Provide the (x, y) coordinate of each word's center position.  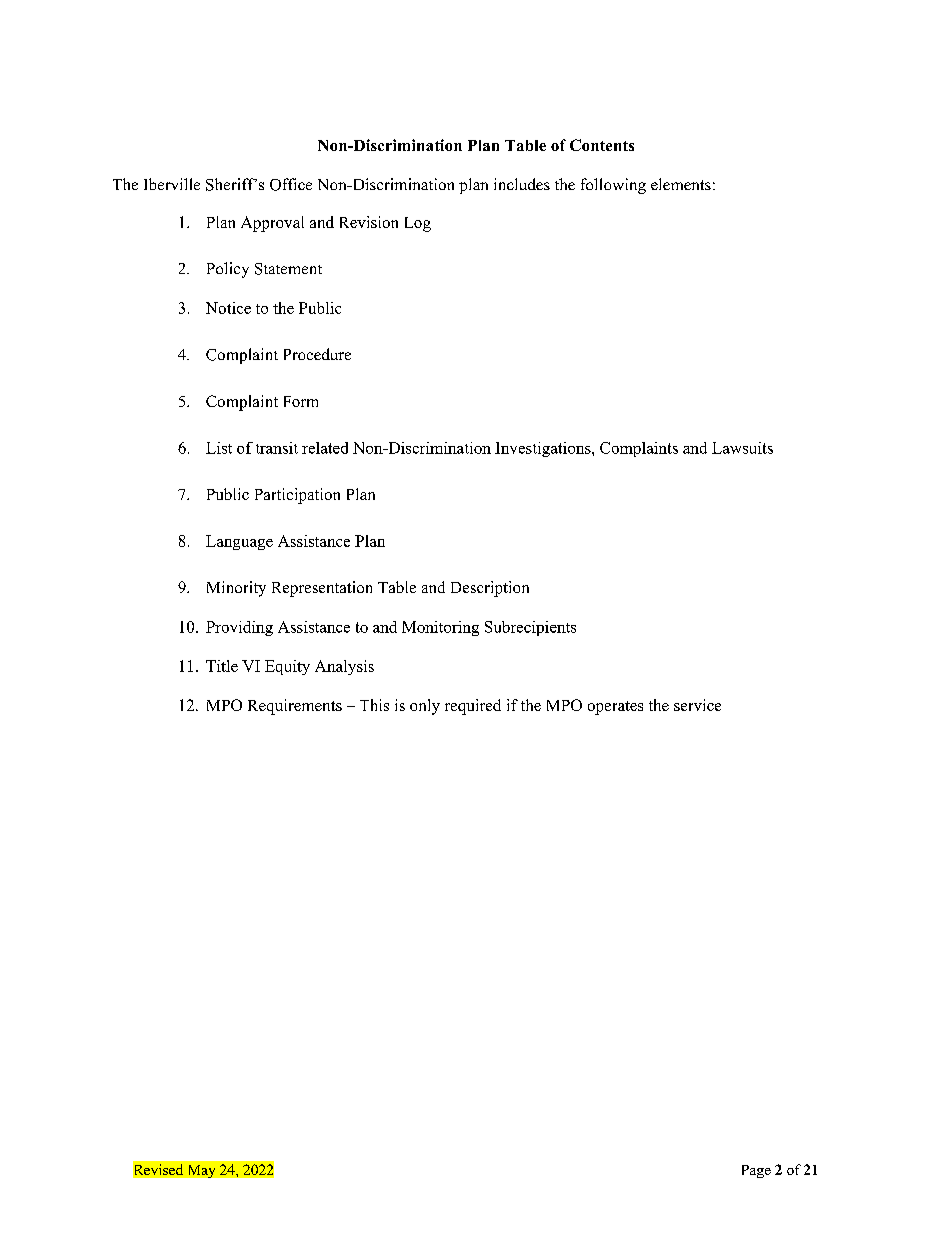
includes (522, 184)
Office (291, 184)
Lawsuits (742, 448)
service (697, 705)
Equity (287, 667)
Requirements (295, 707)
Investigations (544, 449)
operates (615, 708)
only (425, 707)
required (473, 707)
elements (681, 184)
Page (756, 1171)
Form (301, 401)
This (374, 705)
